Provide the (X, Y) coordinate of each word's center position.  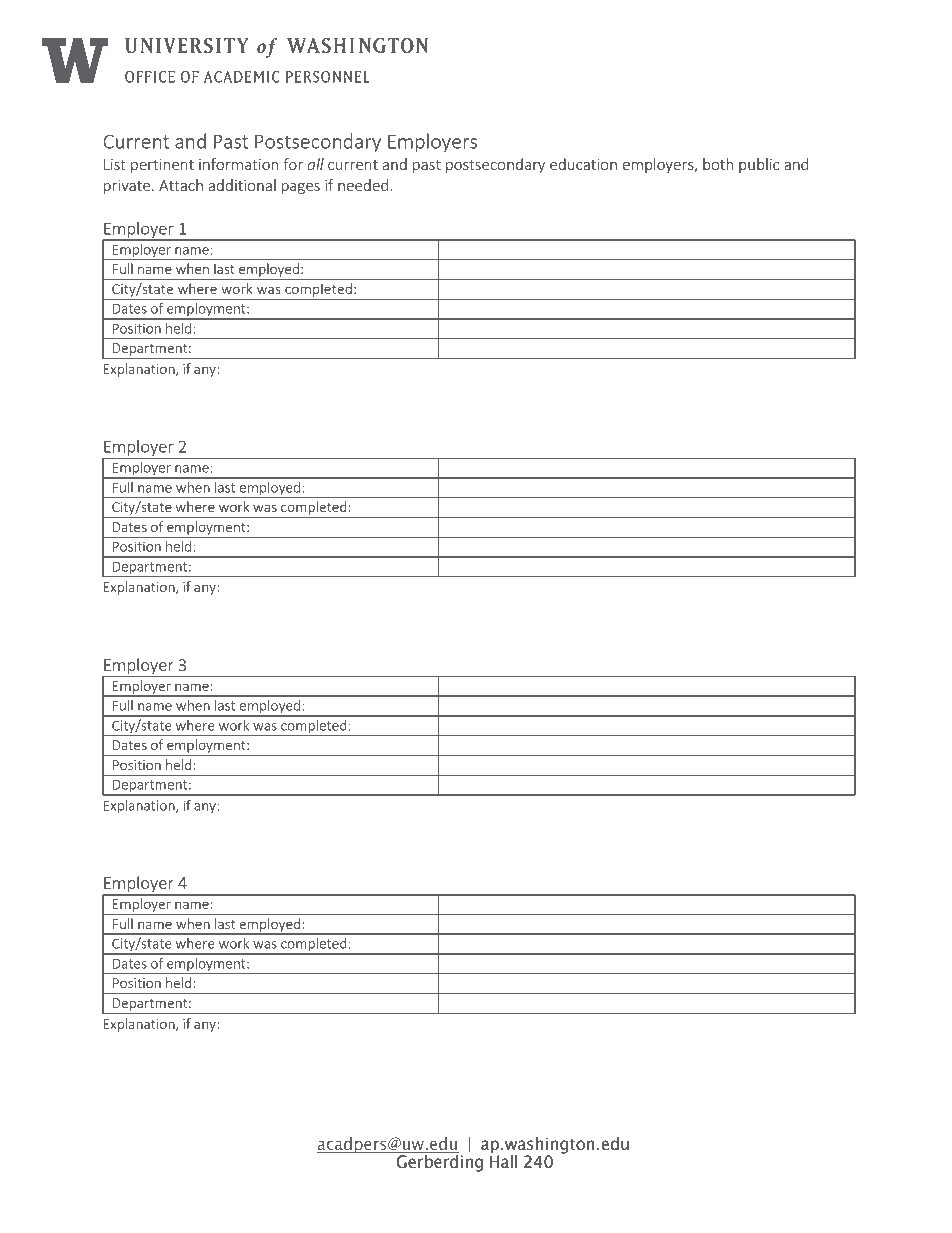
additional (242, 185)
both (718, 164)
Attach (181, 185)
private (127, 187)
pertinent (162, 166)
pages (301, 188)
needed (363, 185)
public (759, 165)
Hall (503, 1160)
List (115, 164)
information (238, 164)
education (583, 164)
